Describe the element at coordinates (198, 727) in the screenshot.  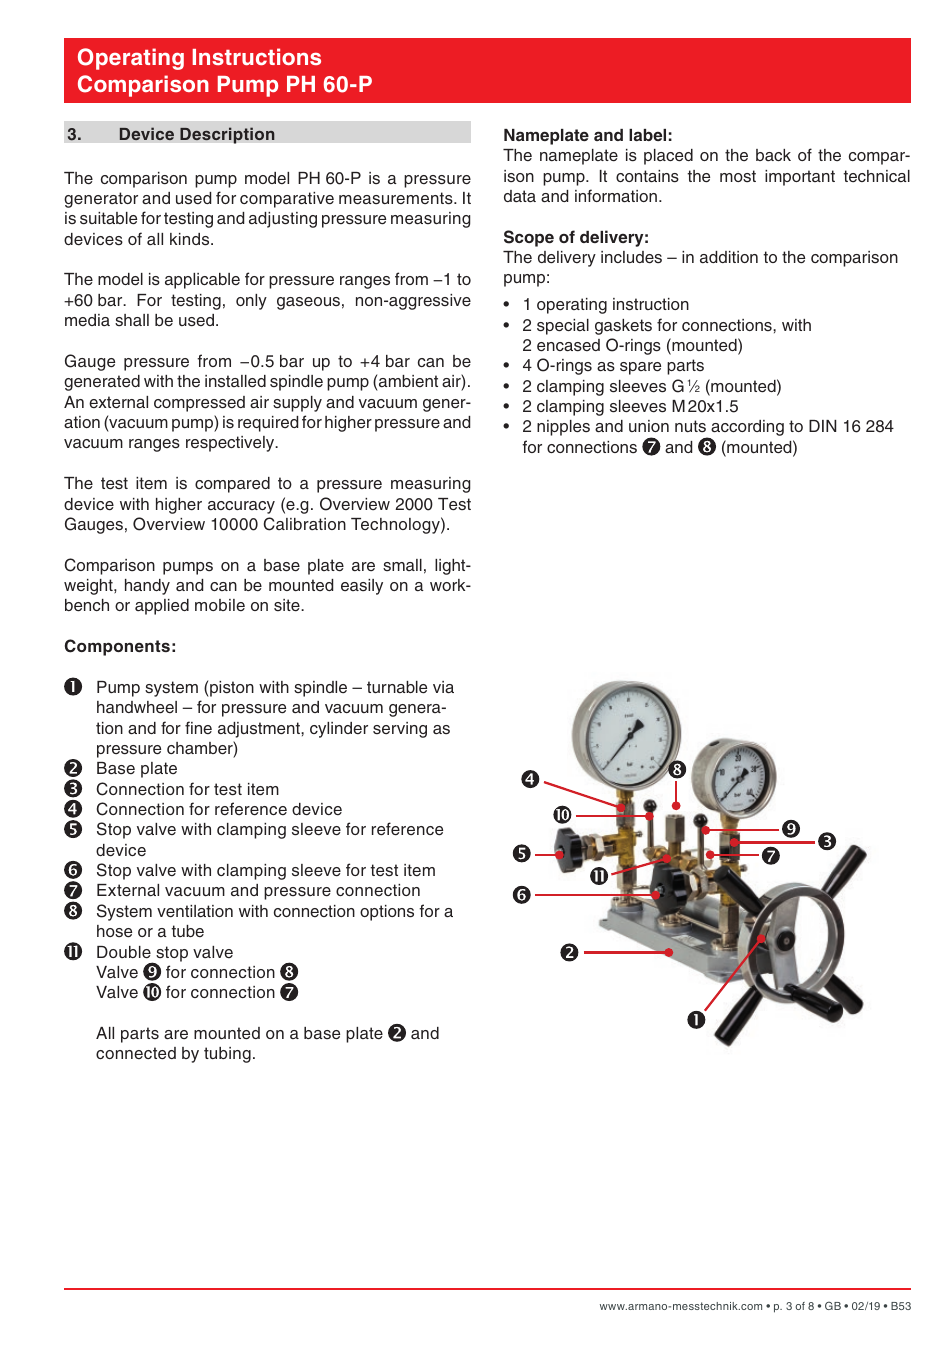
I see `fine` at that location.
